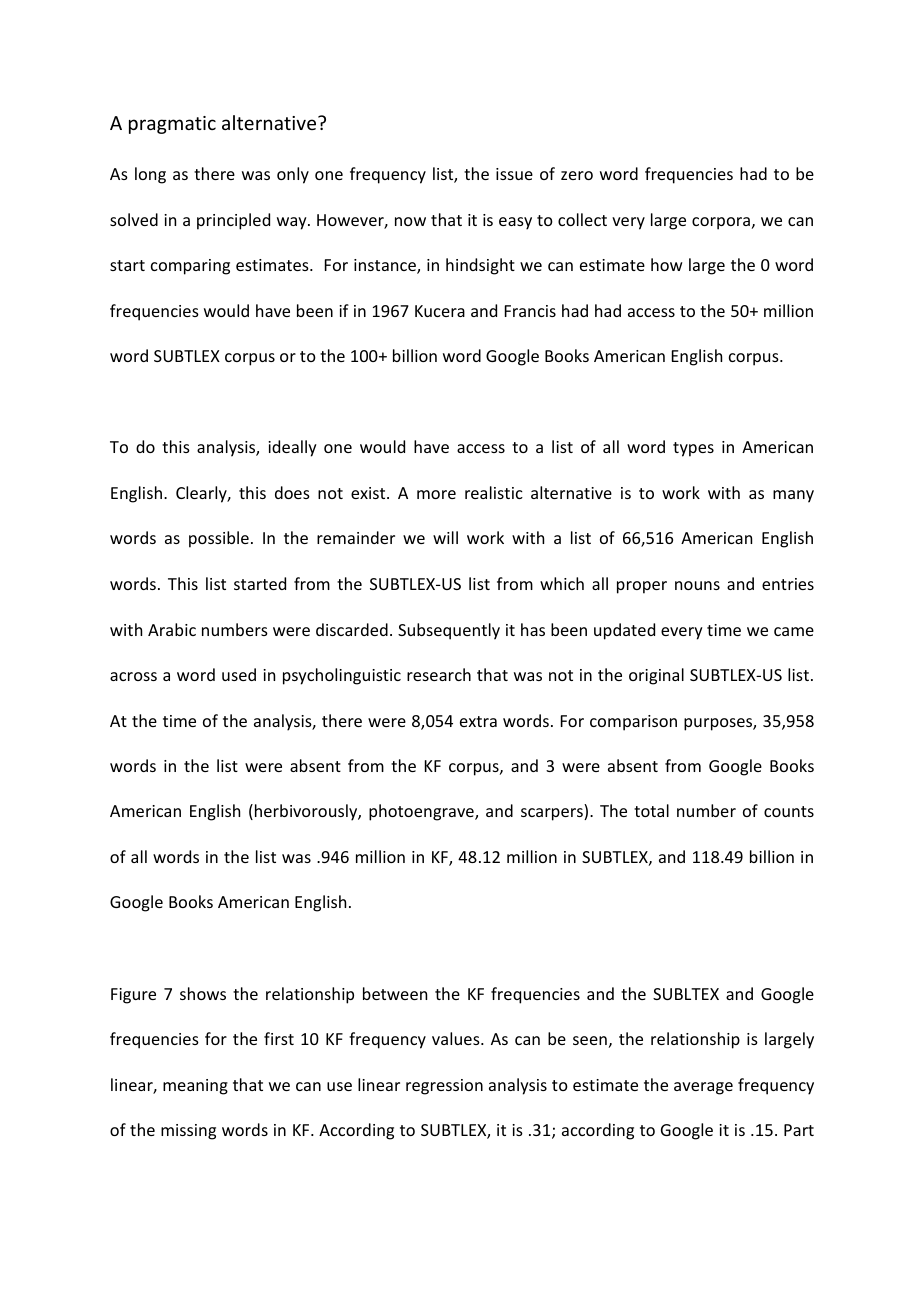 The height and width of the screenshot is (1308, 924). I want to click on regression, so click(444, 1087).
